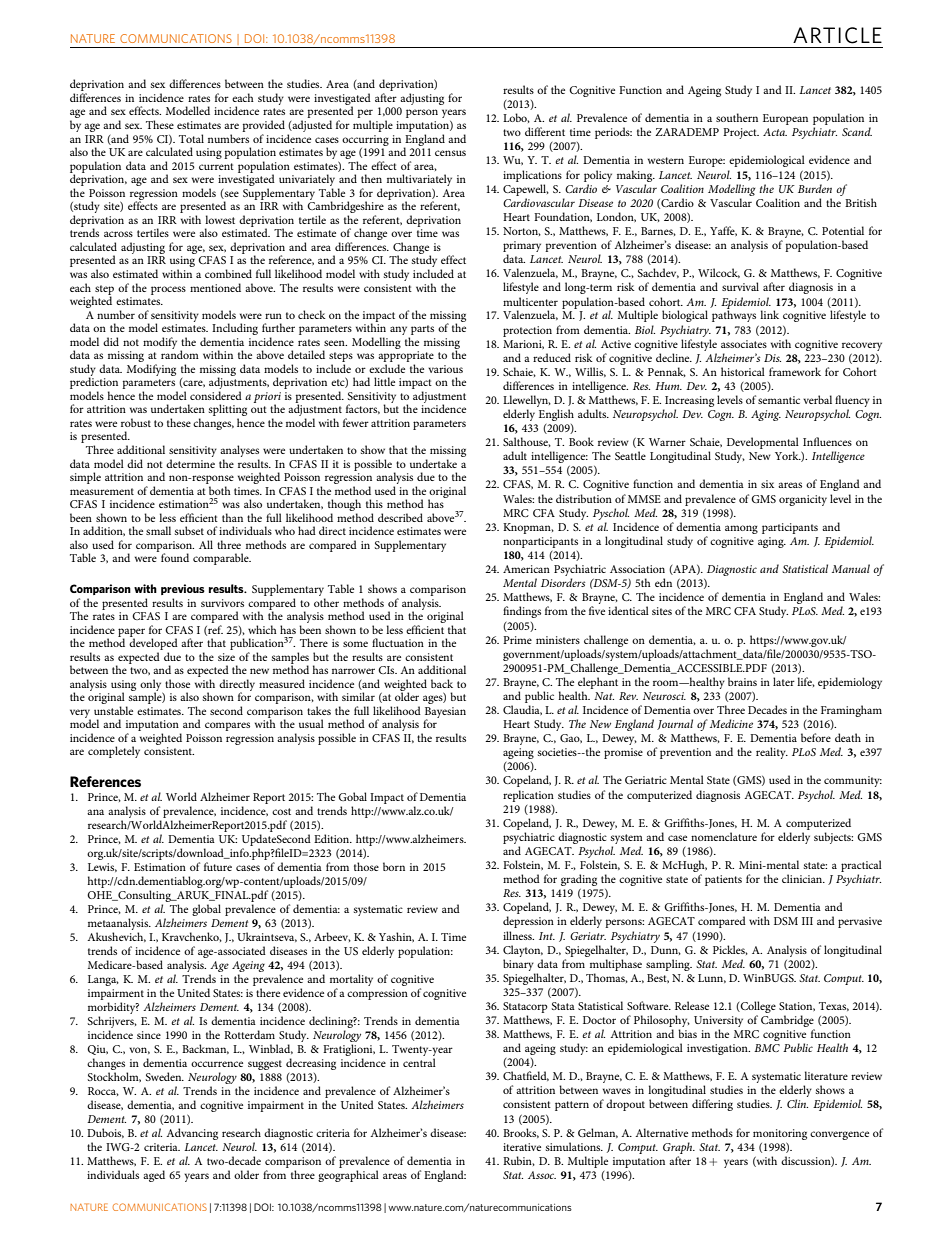  Describe the element at coordinates (168, 290) in the page. I see `process` at that location.
